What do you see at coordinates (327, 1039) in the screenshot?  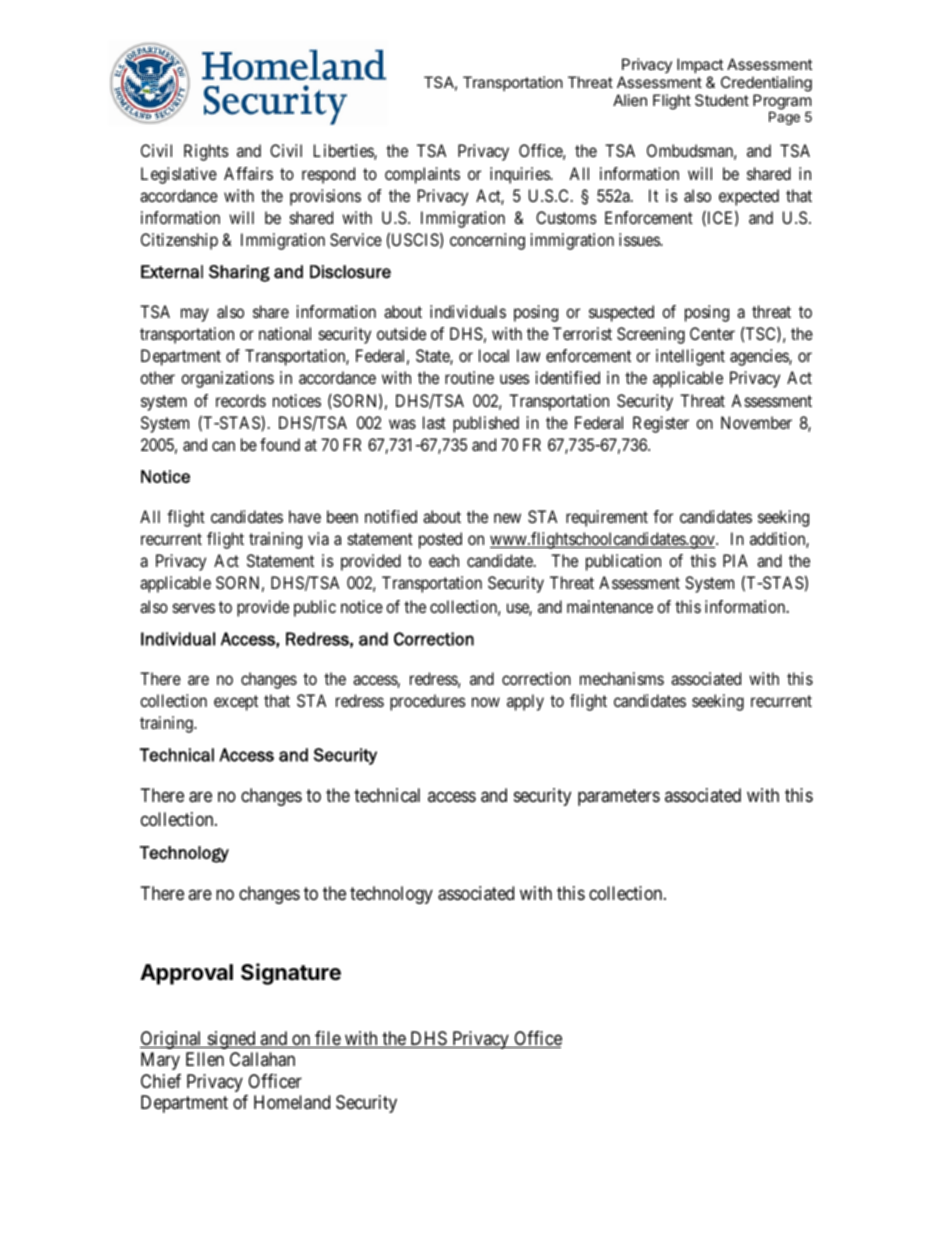 I see `file` at bounding box center [327, 1039].
